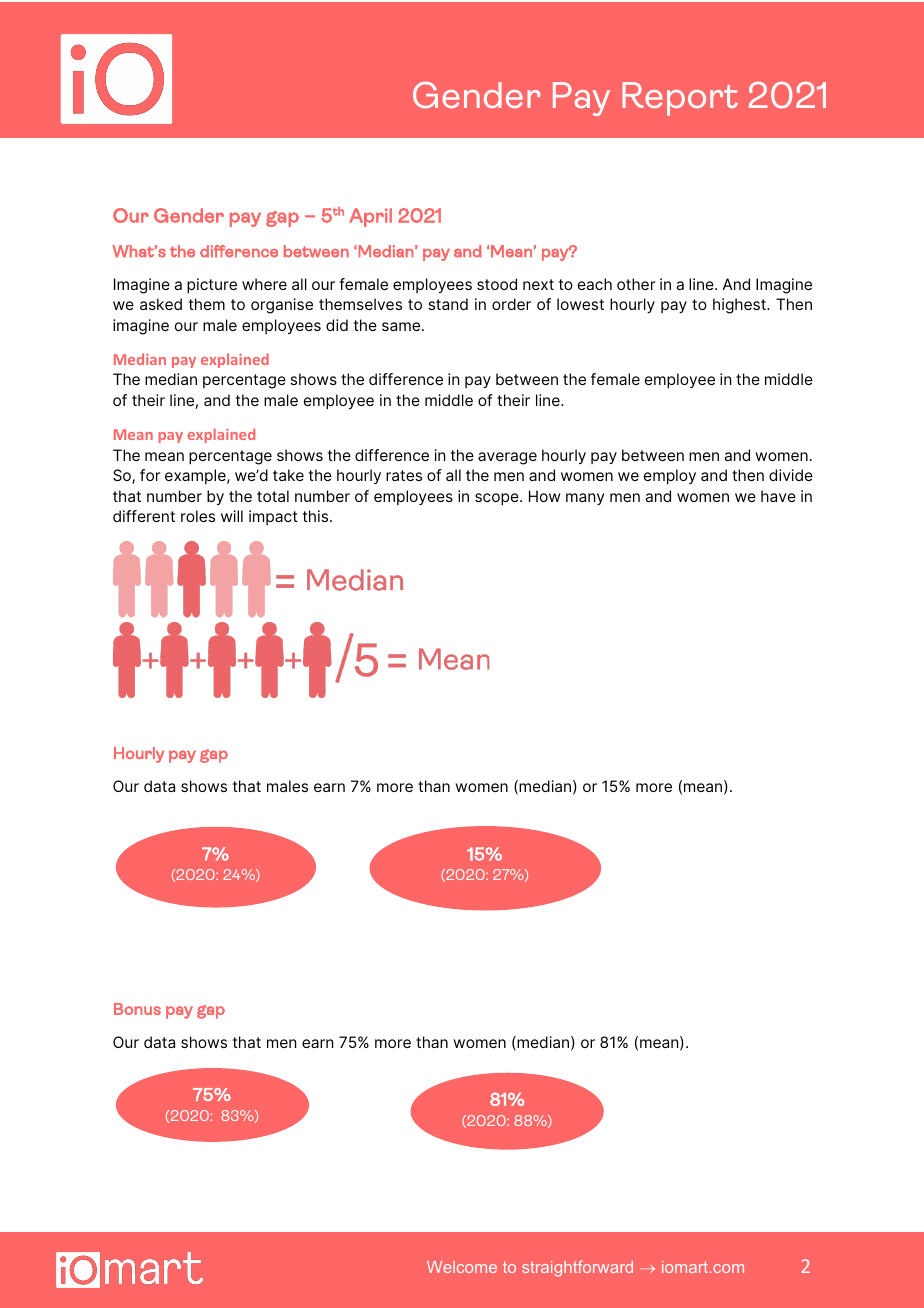  What do you see at coordinates (232, 516) in the image?
I see `will` at bounding box center [232, 516].
